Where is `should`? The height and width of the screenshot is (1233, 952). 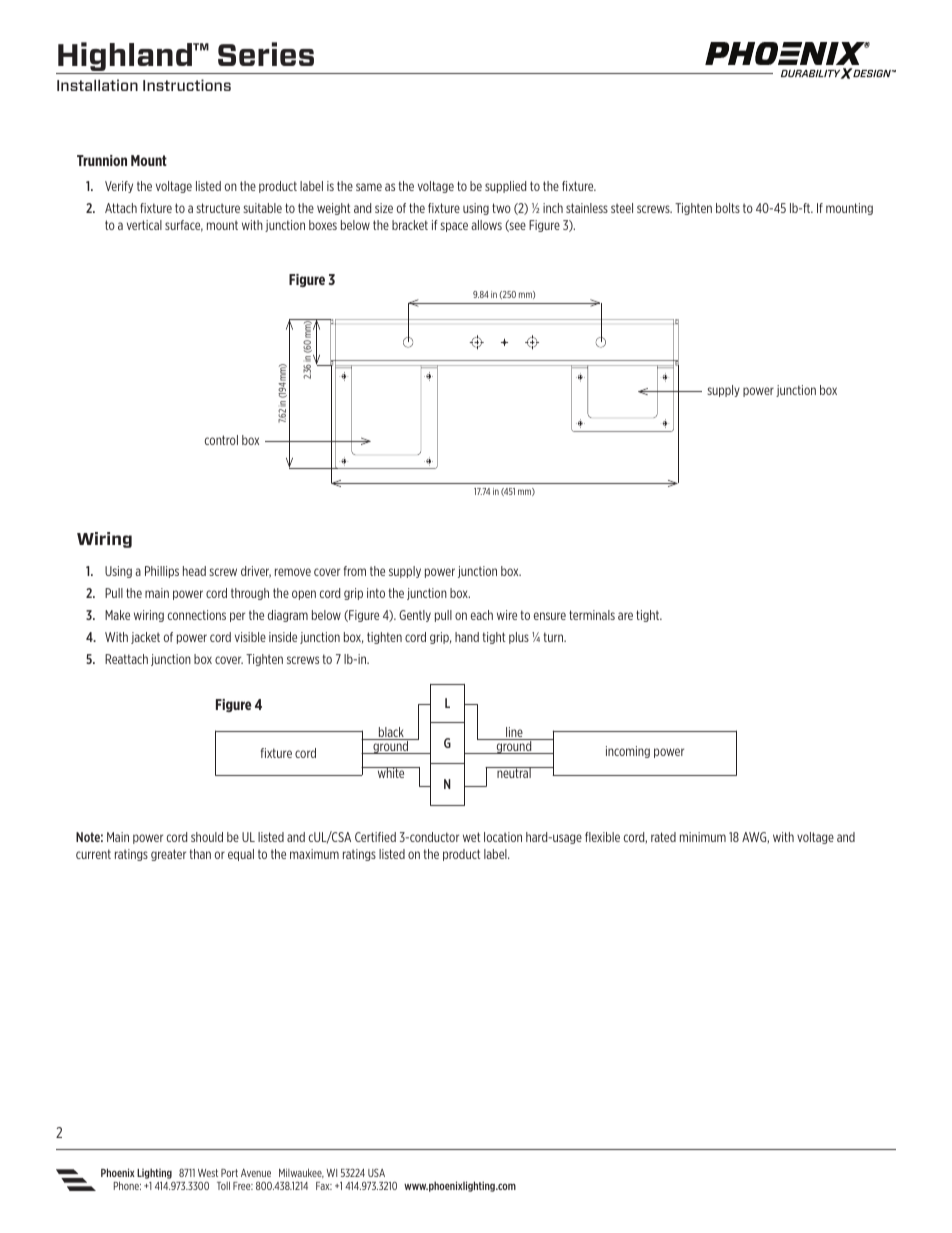 should is located at coordinates (207, 837).
